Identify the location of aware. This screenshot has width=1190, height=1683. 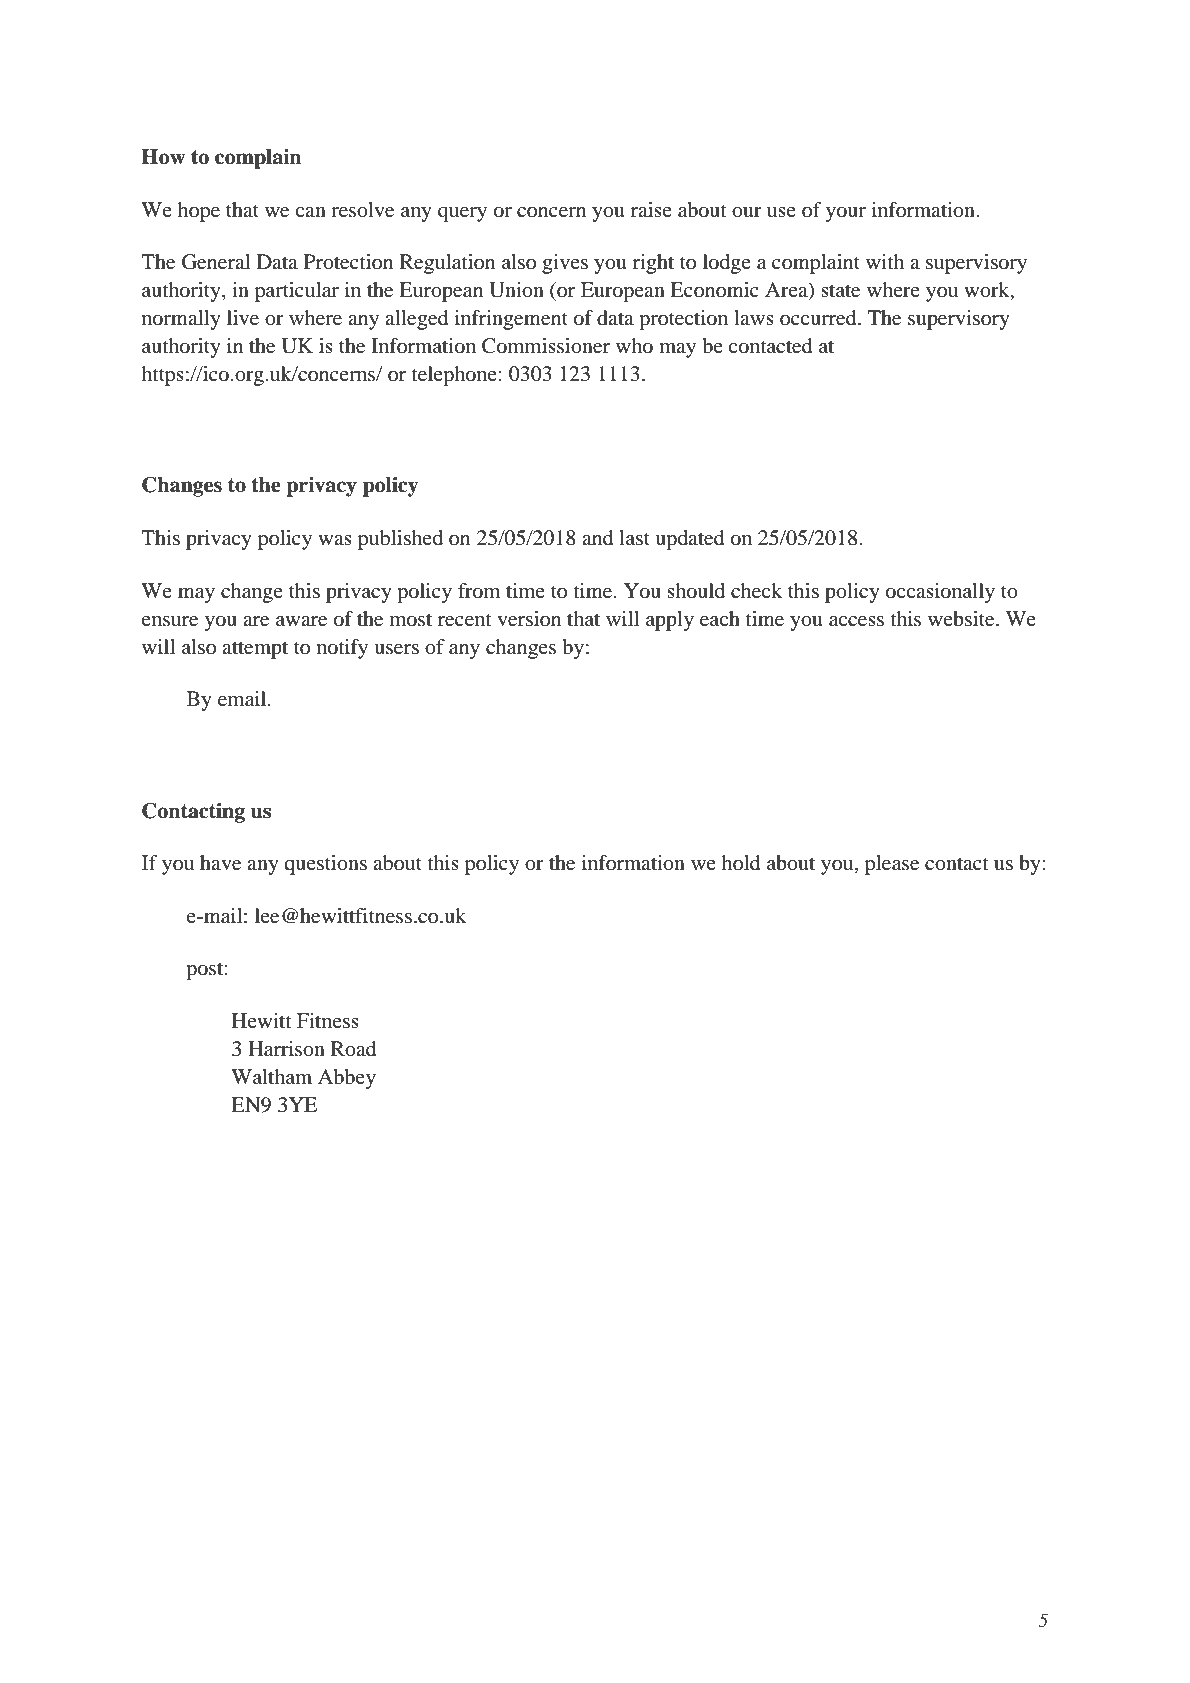
(301, 621).
